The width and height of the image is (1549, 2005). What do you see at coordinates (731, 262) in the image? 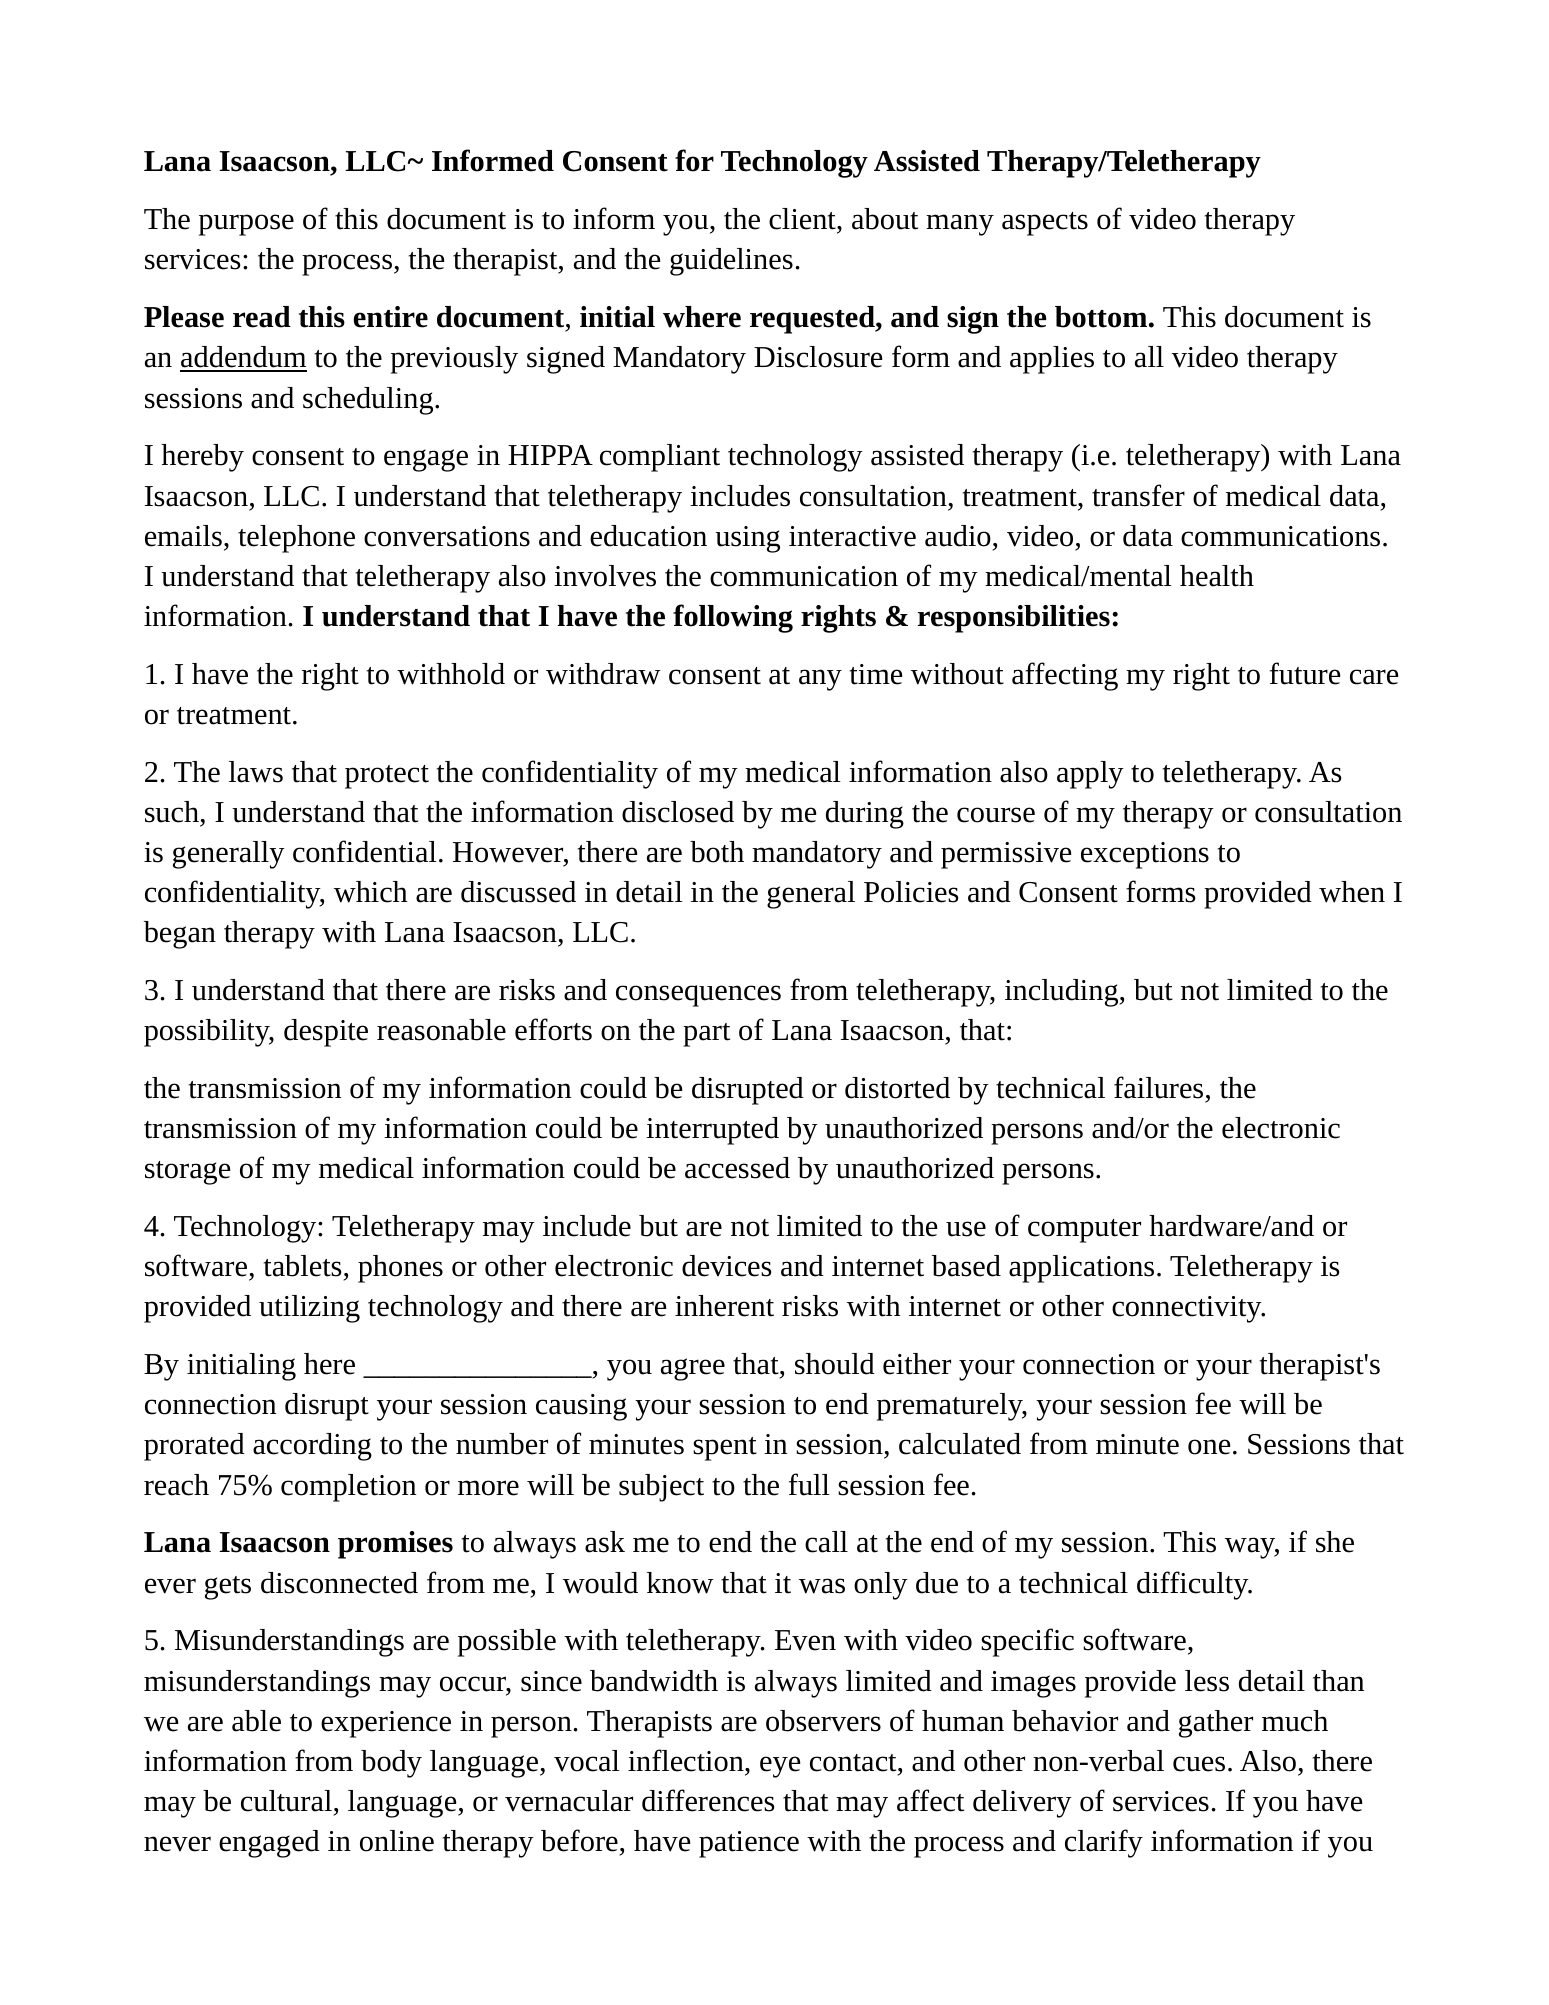
I see `guidelines` at bounding box center [731, 262].
